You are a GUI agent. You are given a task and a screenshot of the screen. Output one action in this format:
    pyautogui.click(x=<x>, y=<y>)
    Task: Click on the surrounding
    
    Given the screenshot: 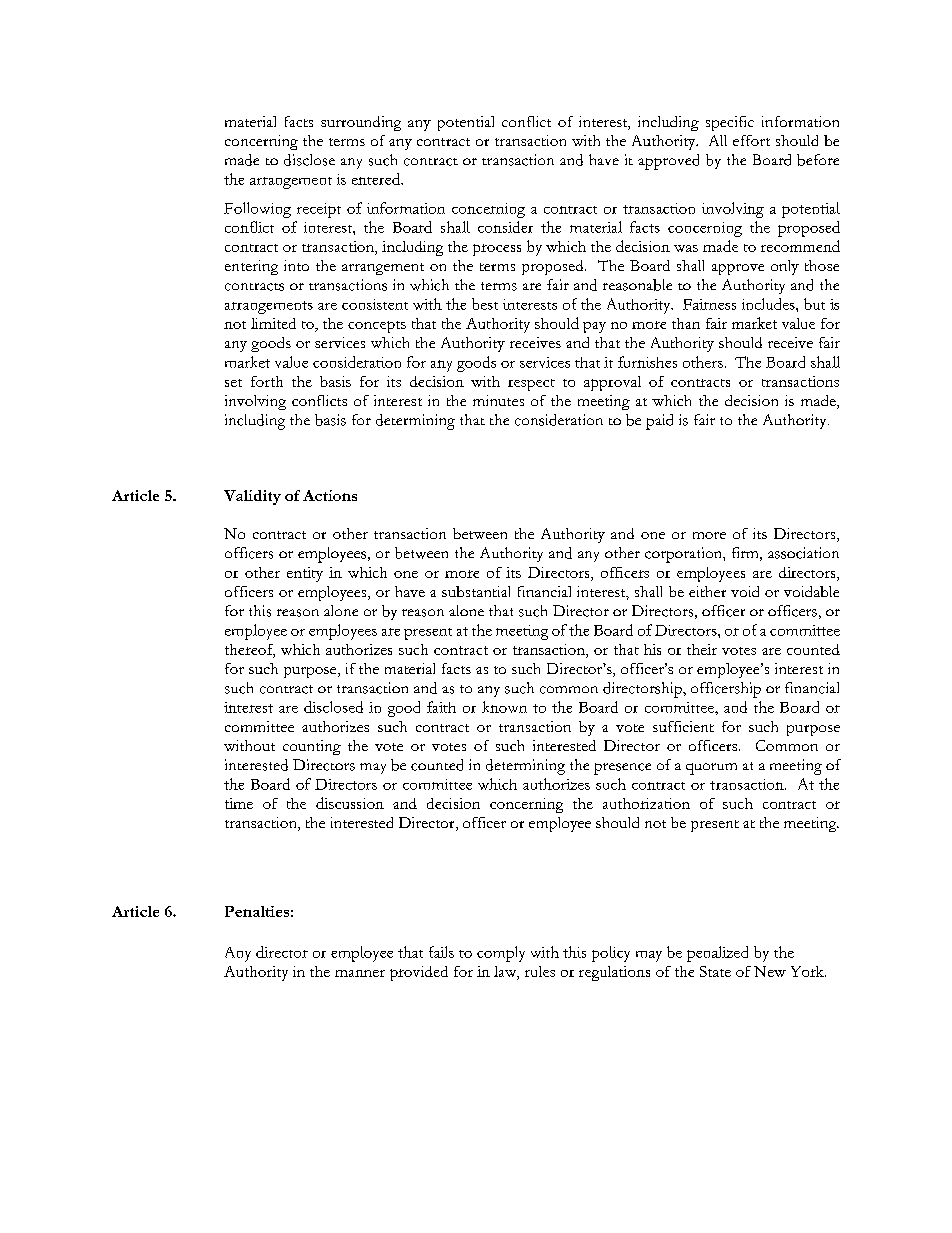 What is the action you would take?
    pyautogui.click(x=361, y=123)
